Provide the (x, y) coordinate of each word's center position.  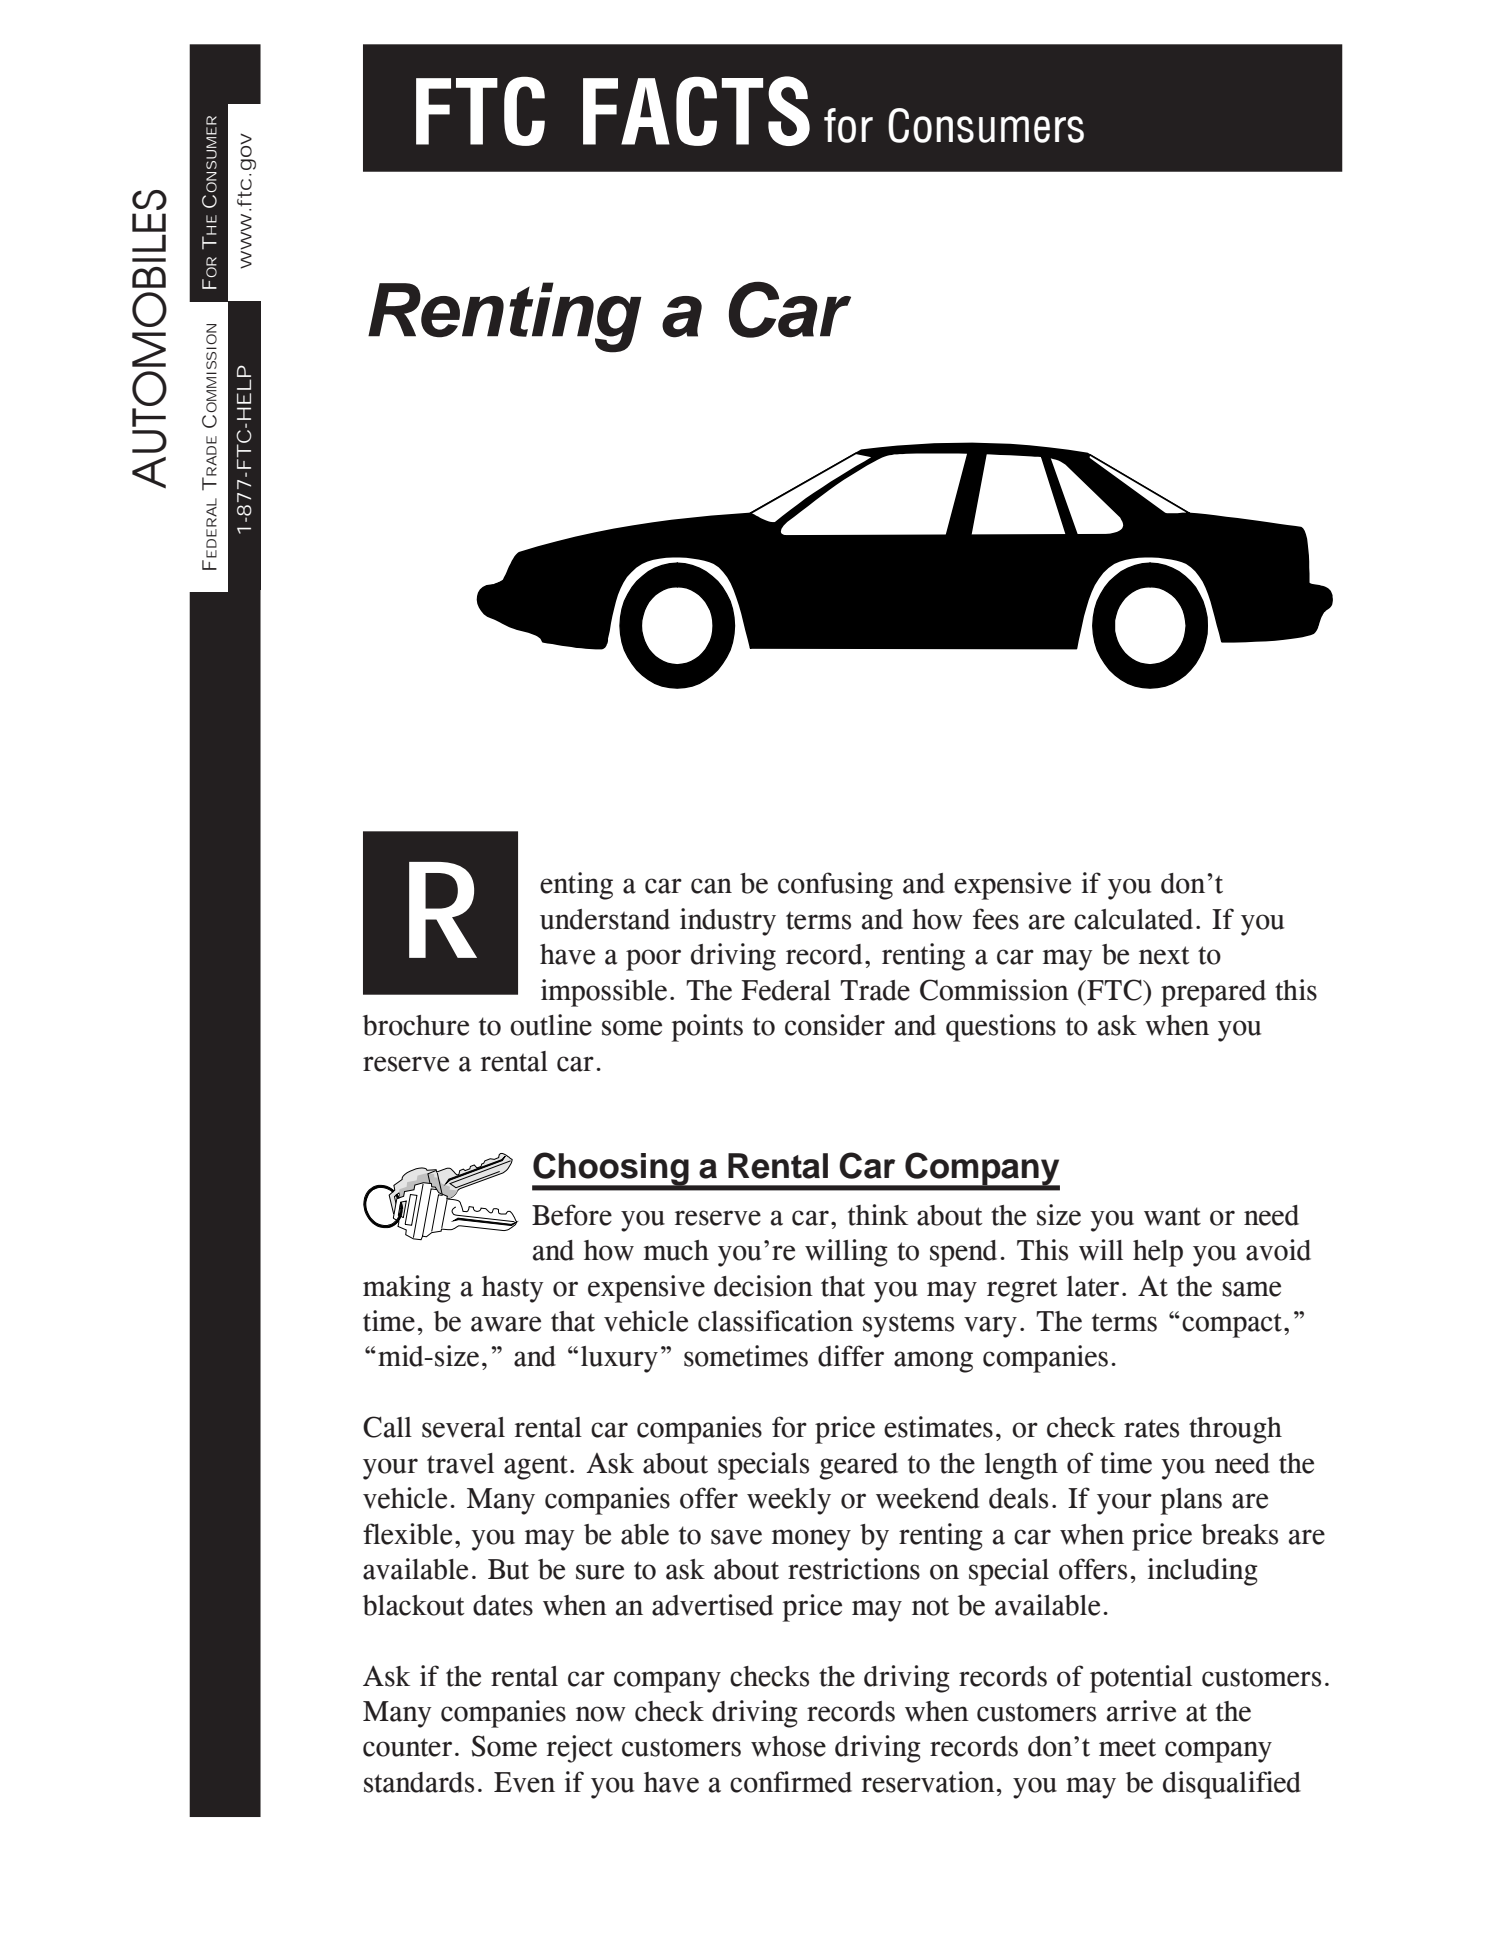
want (1172, 1216)
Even (524, 1782)
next (1164, 955)
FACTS (696, 111)
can (711, 886)
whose (788, 1746)
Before (572, 1215)
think (878, 1215)
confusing (835, 886)
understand (605, 919)
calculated (1133, 919)
